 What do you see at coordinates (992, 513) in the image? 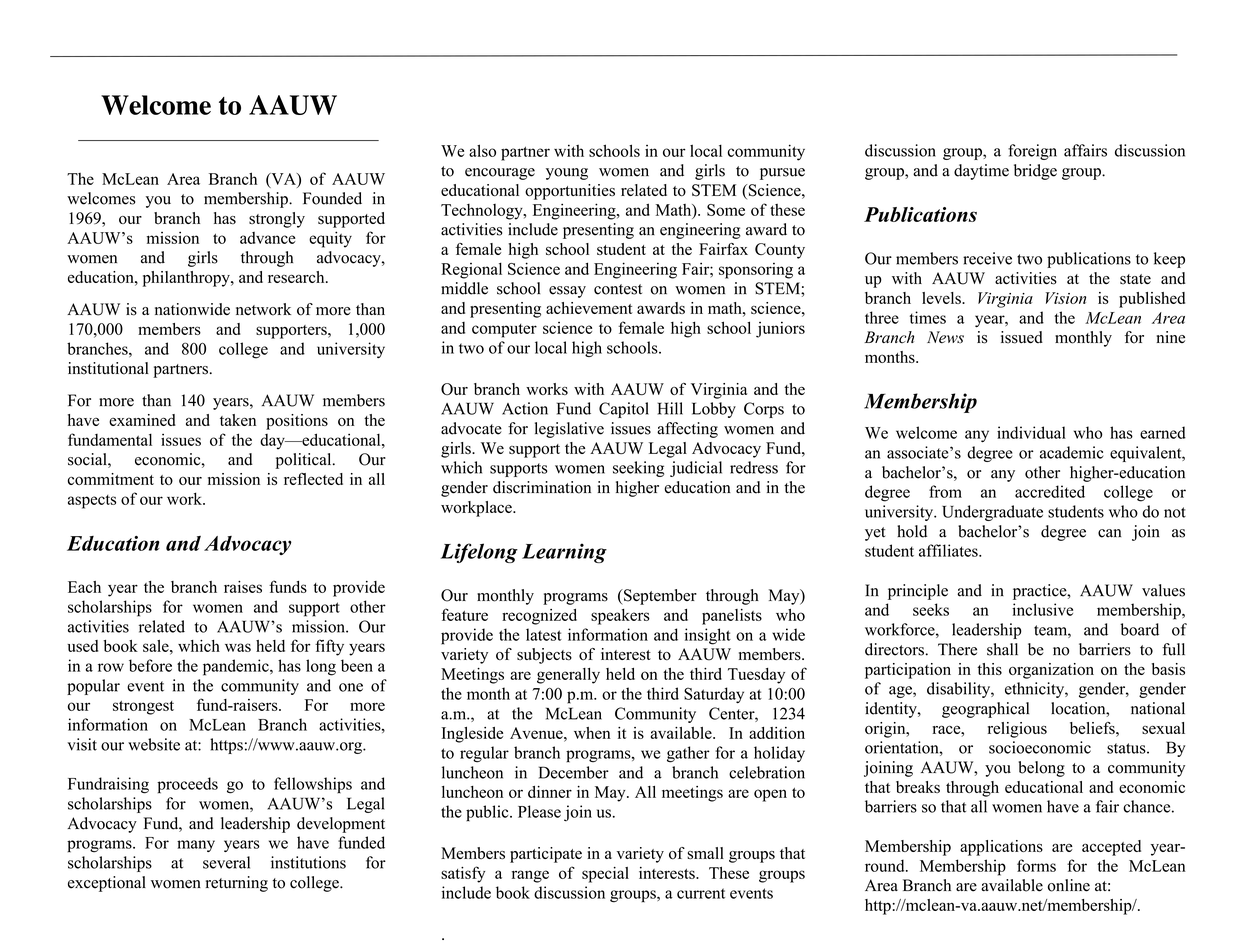
I see `Undergraduate` at bounding box center [992, 513].
